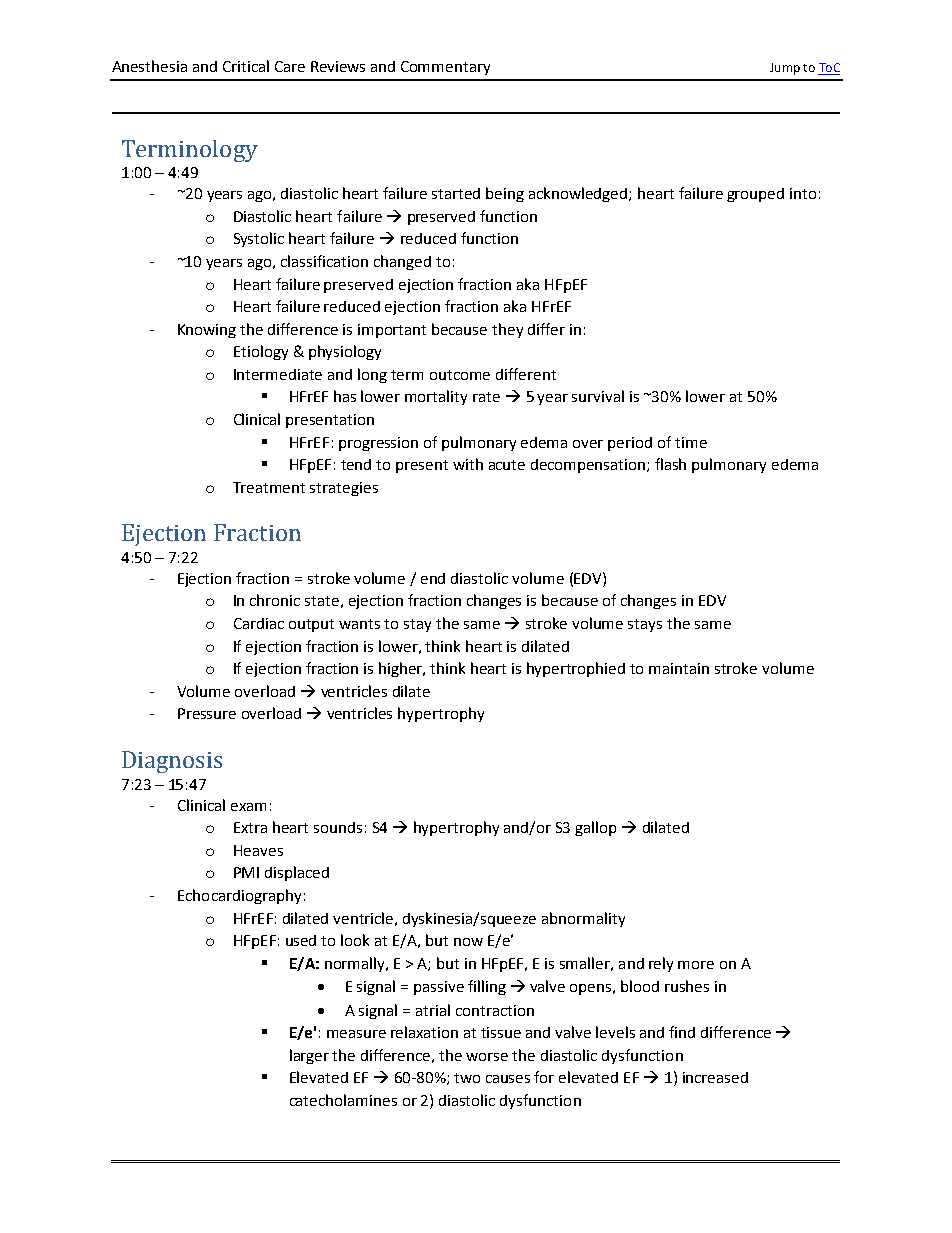 The height and width of the screenshot is (1233, 952). Describe the element at coordinates (402, 669) in the screenshot. I see `higher` at that location.
